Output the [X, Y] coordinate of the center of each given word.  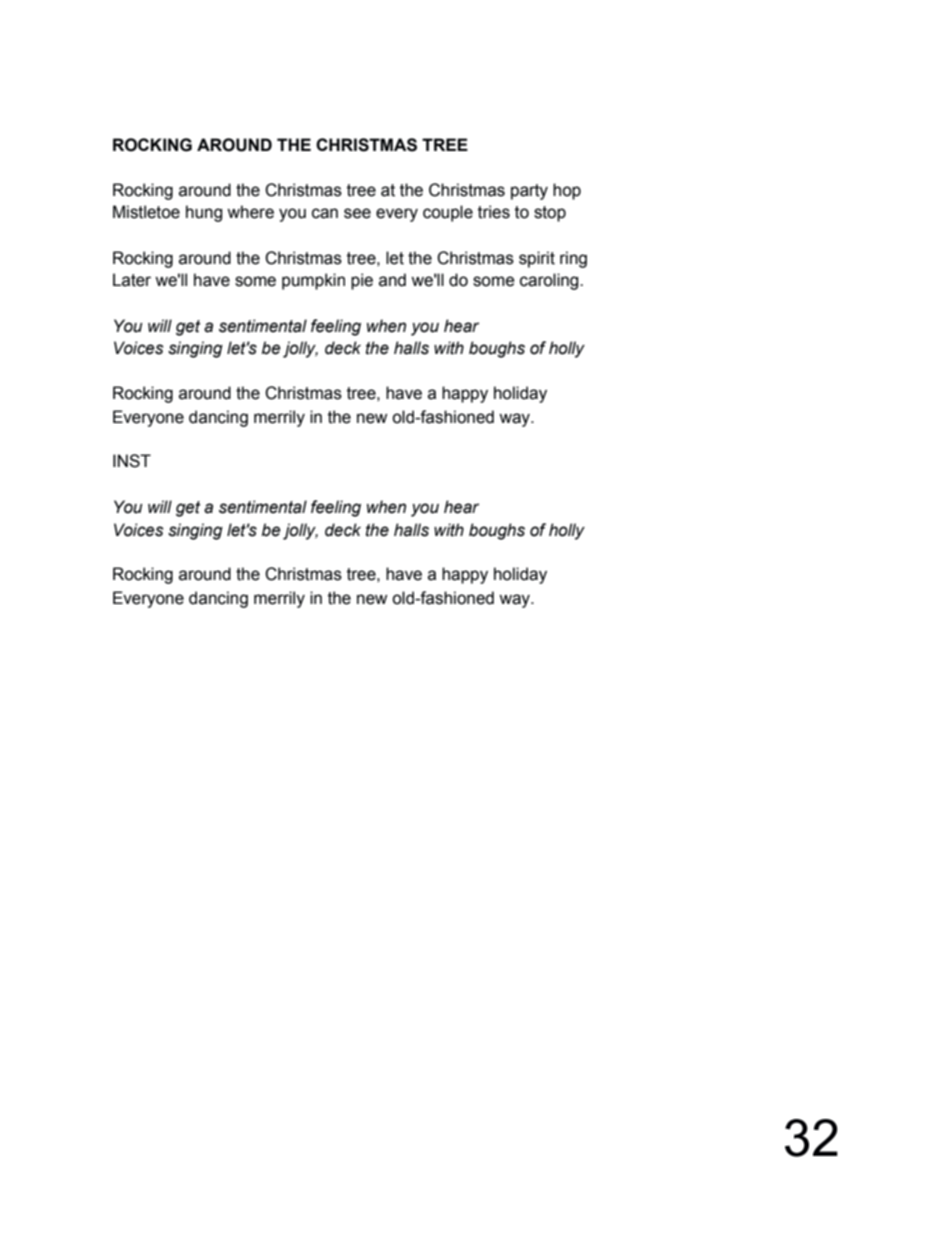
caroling [550, 281]
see [357, 213]
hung [204, 213]
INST [132, 461]
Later [132, 280]
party [529, 192]
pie [362, 281]
